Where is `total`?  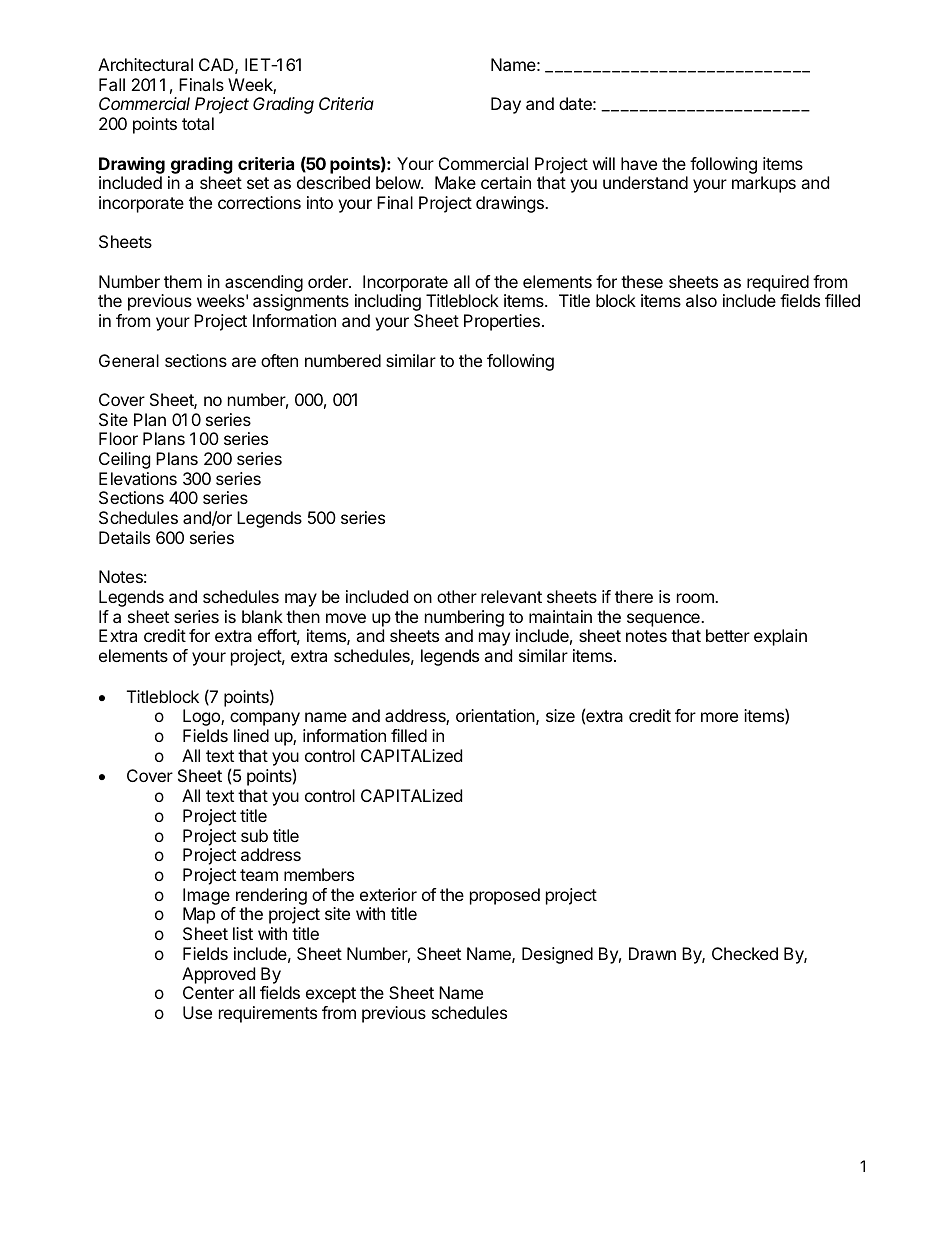
total is located at coordinates (198, 123).
